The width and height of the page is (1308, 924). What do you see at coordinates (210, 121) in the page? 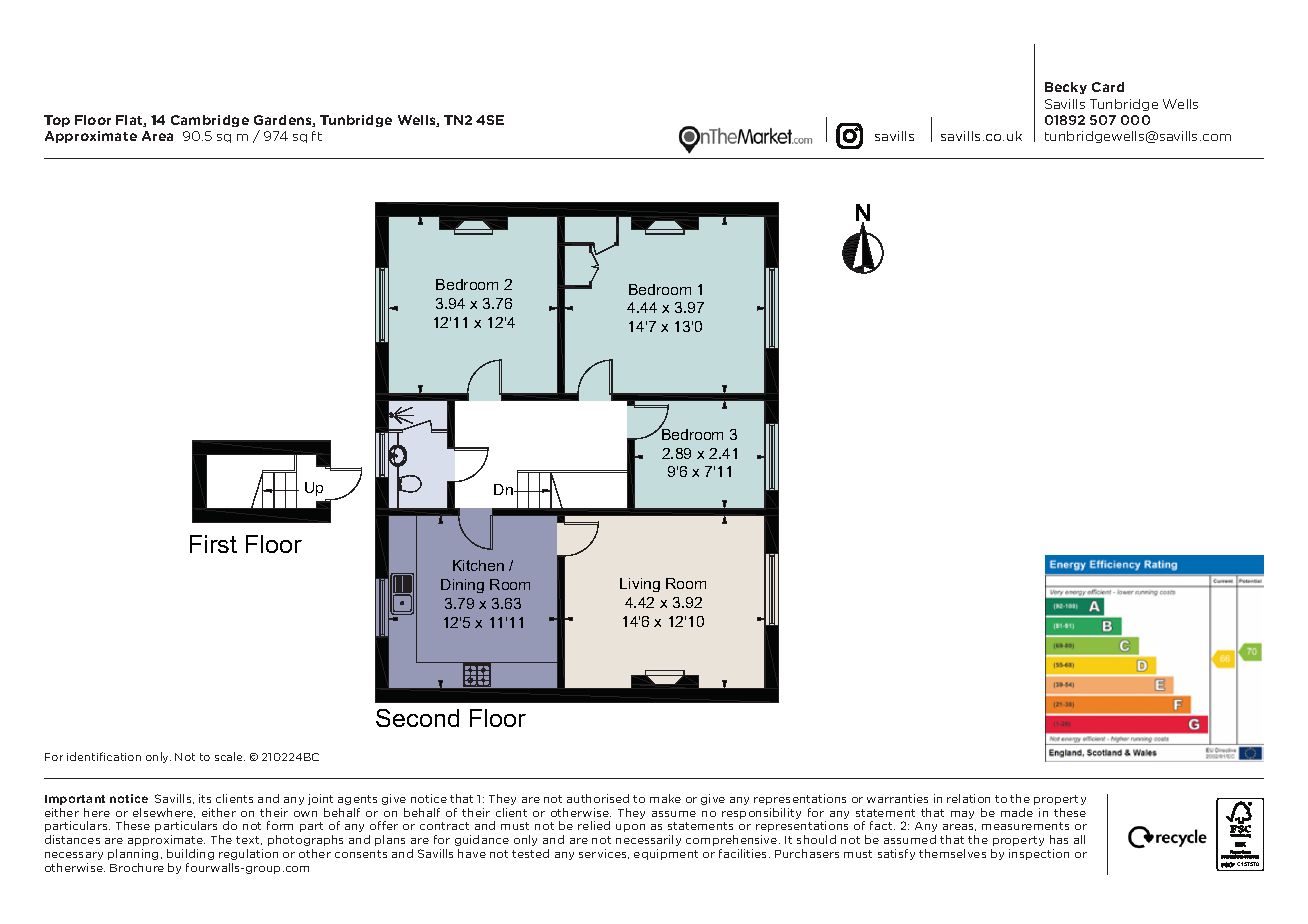
I see `Cambridge` at bounding box center [210, 121].
